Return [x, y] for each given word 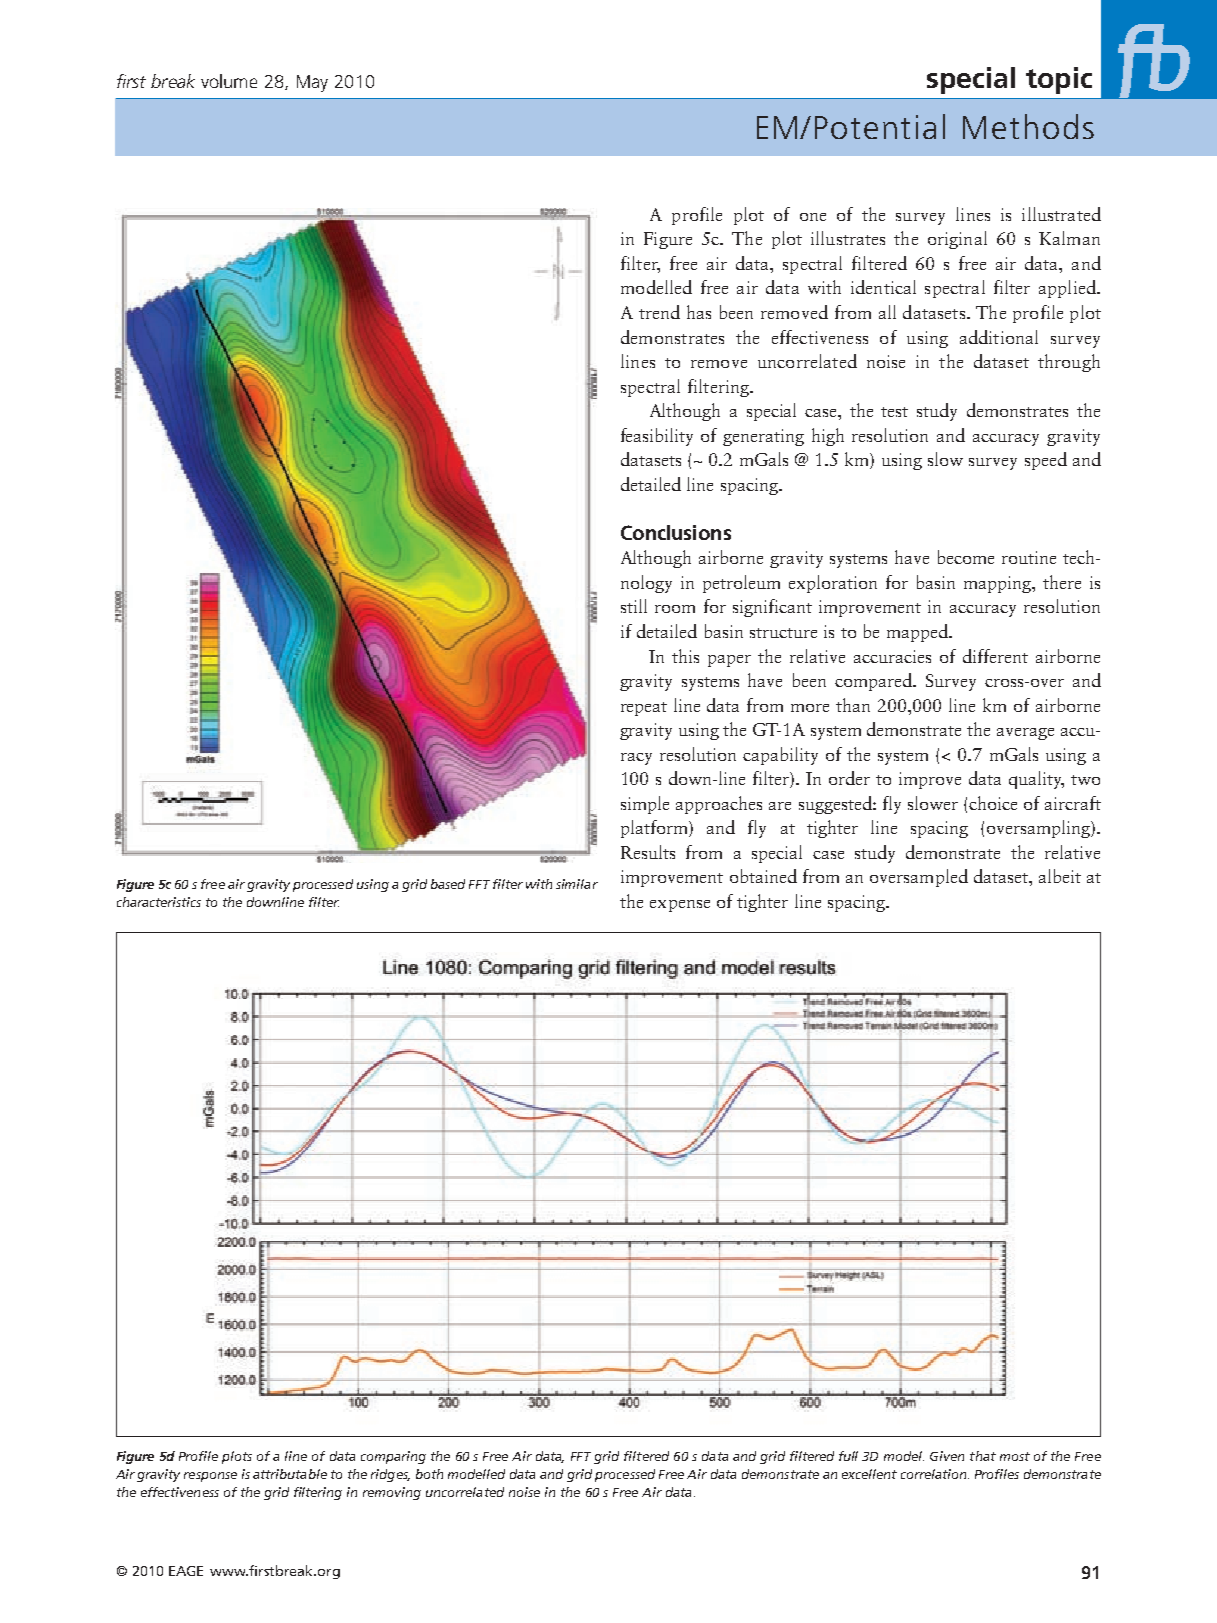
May [312, 83]
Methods [1028, 126]
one [813, 217]
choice [993, 803]
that [983, 1456]
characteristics [159, 902]
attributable [290, 1474]
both [429, 1474]
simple [645, 805]
